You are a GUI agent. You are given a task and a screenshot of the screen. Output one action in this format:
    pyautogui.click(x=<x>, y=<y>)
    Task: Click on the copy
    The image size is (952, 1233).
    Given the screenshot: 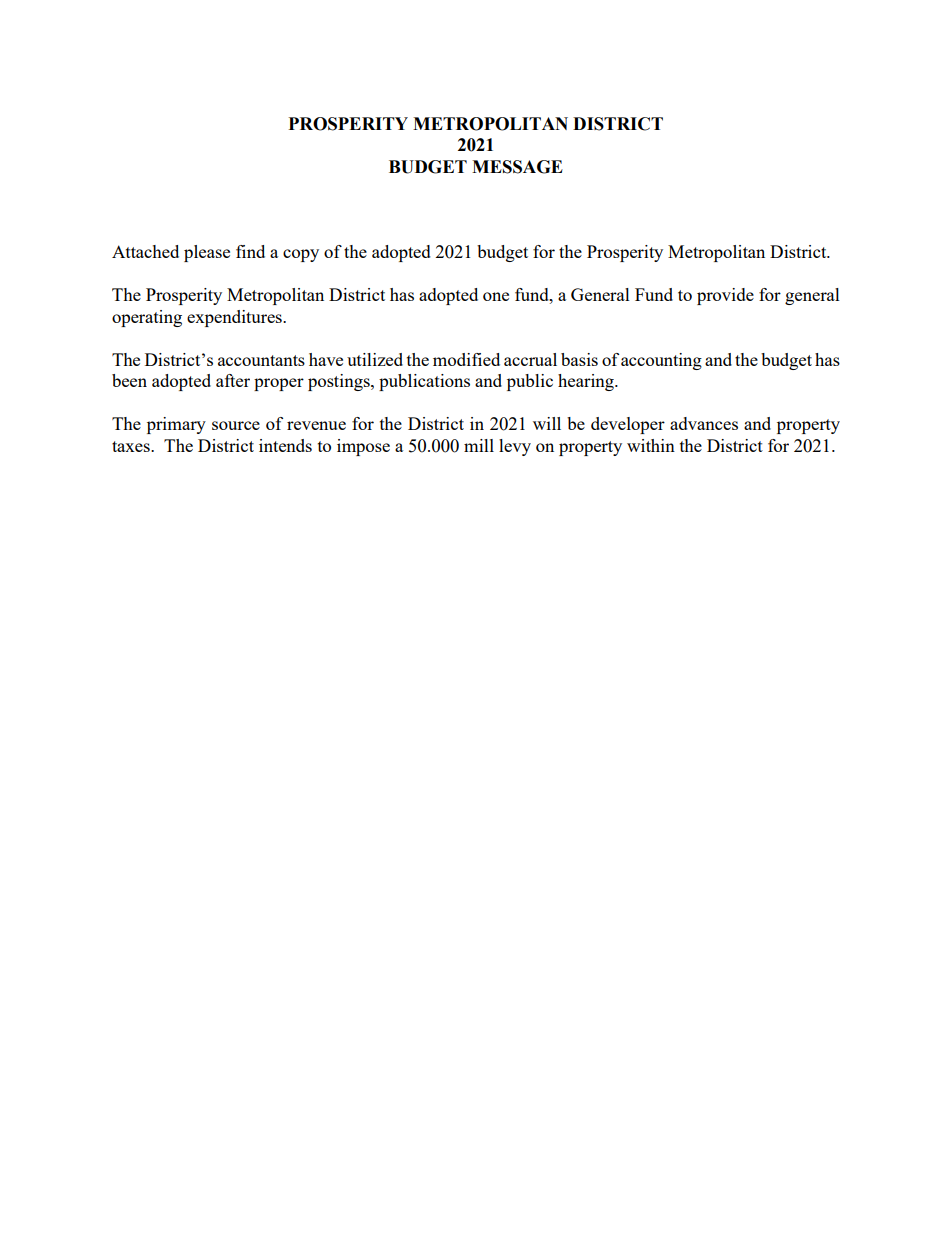 What is the action you would take?
    pyautogui.click(x=301, y=255)
